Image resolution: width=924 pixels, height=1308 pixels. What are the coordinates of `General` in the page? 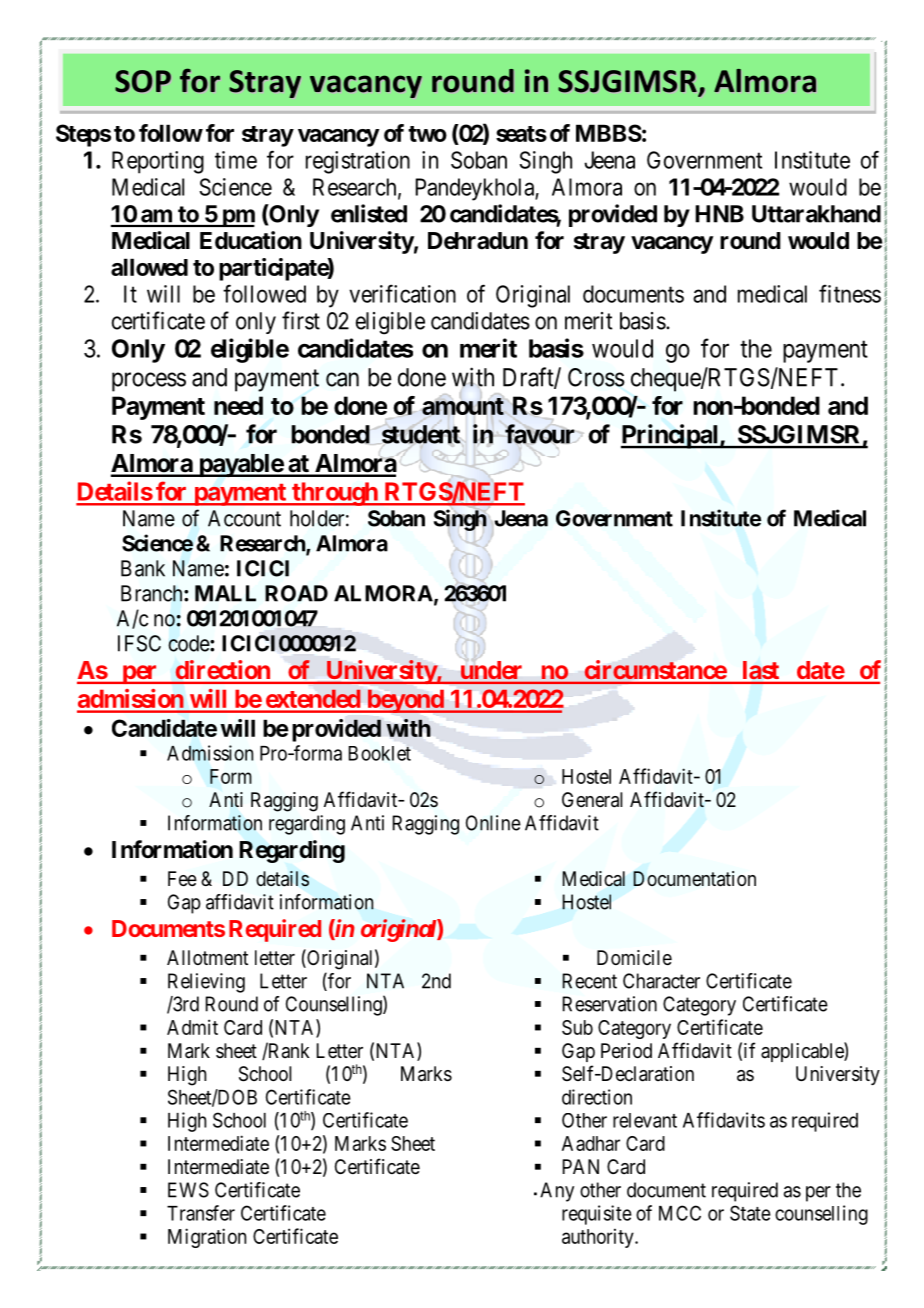 It's located at (592, 800).
